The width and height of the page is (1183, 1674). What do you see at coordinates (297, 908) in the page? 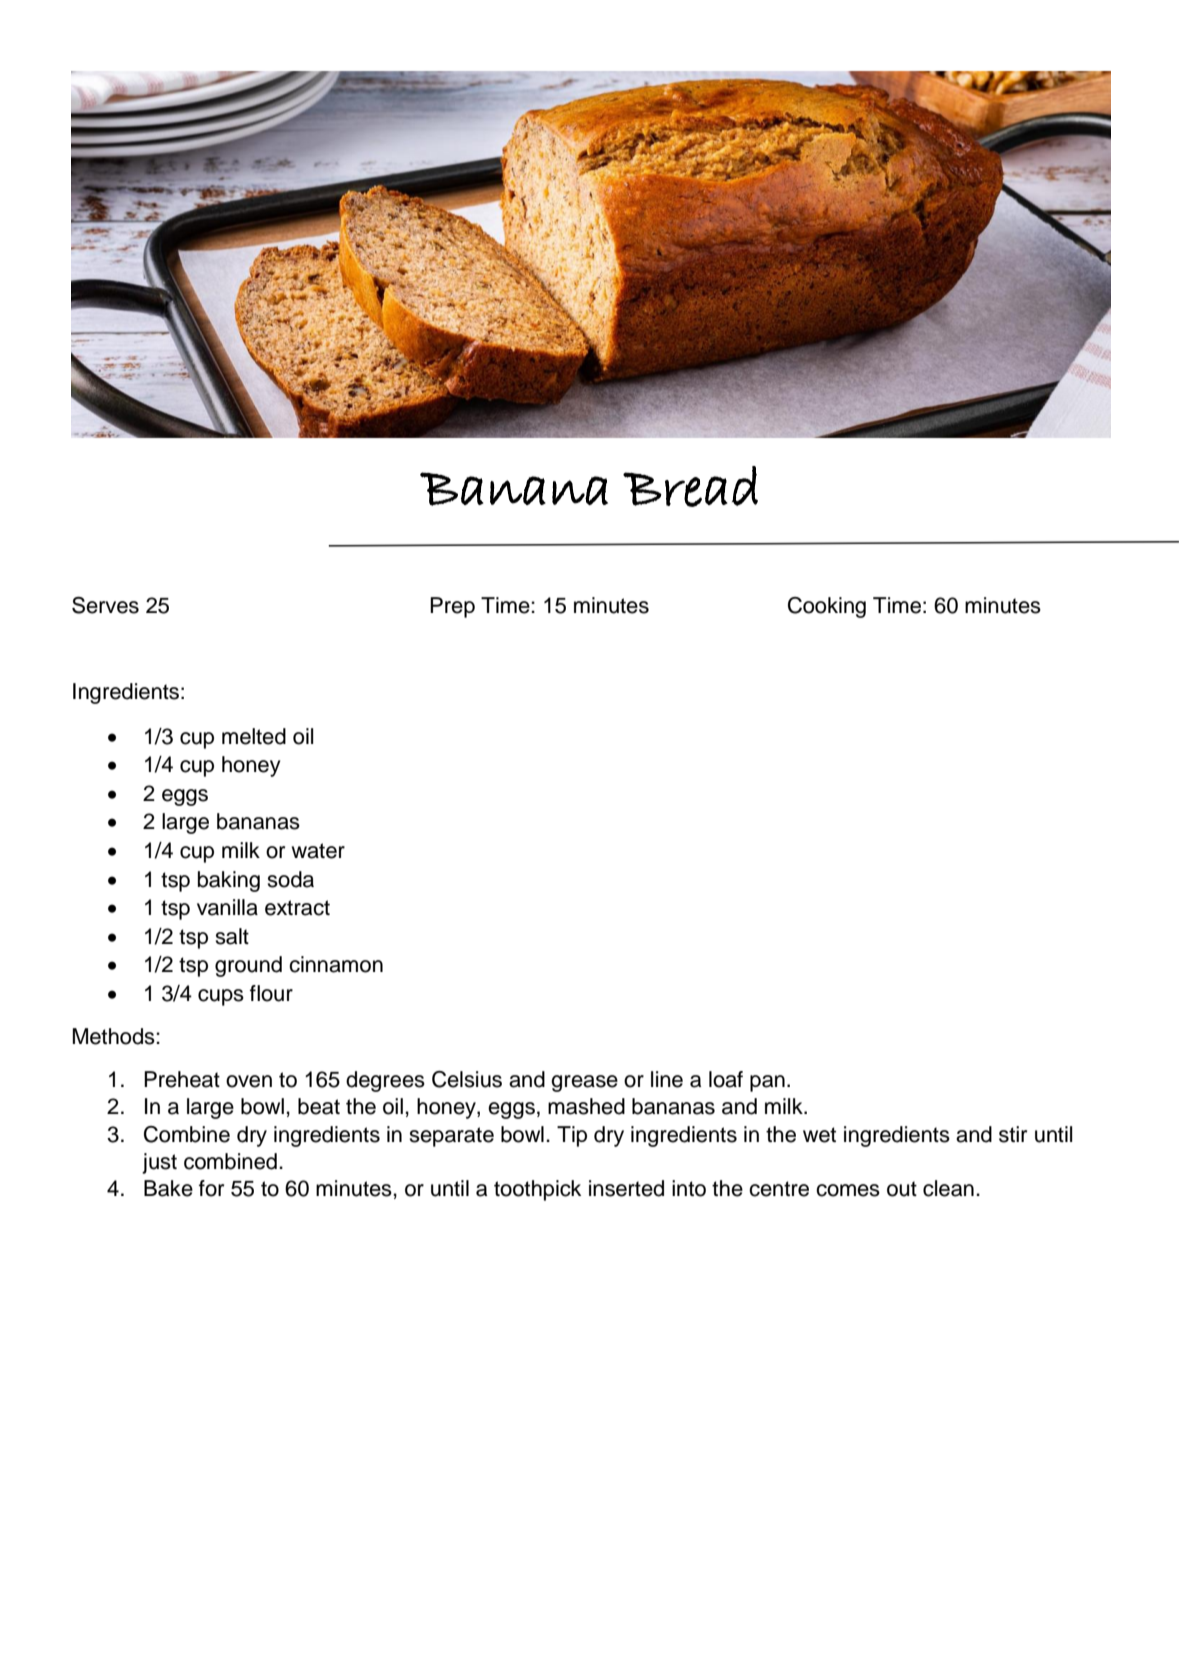
I see `extract` at bounding box center [297, 908].
